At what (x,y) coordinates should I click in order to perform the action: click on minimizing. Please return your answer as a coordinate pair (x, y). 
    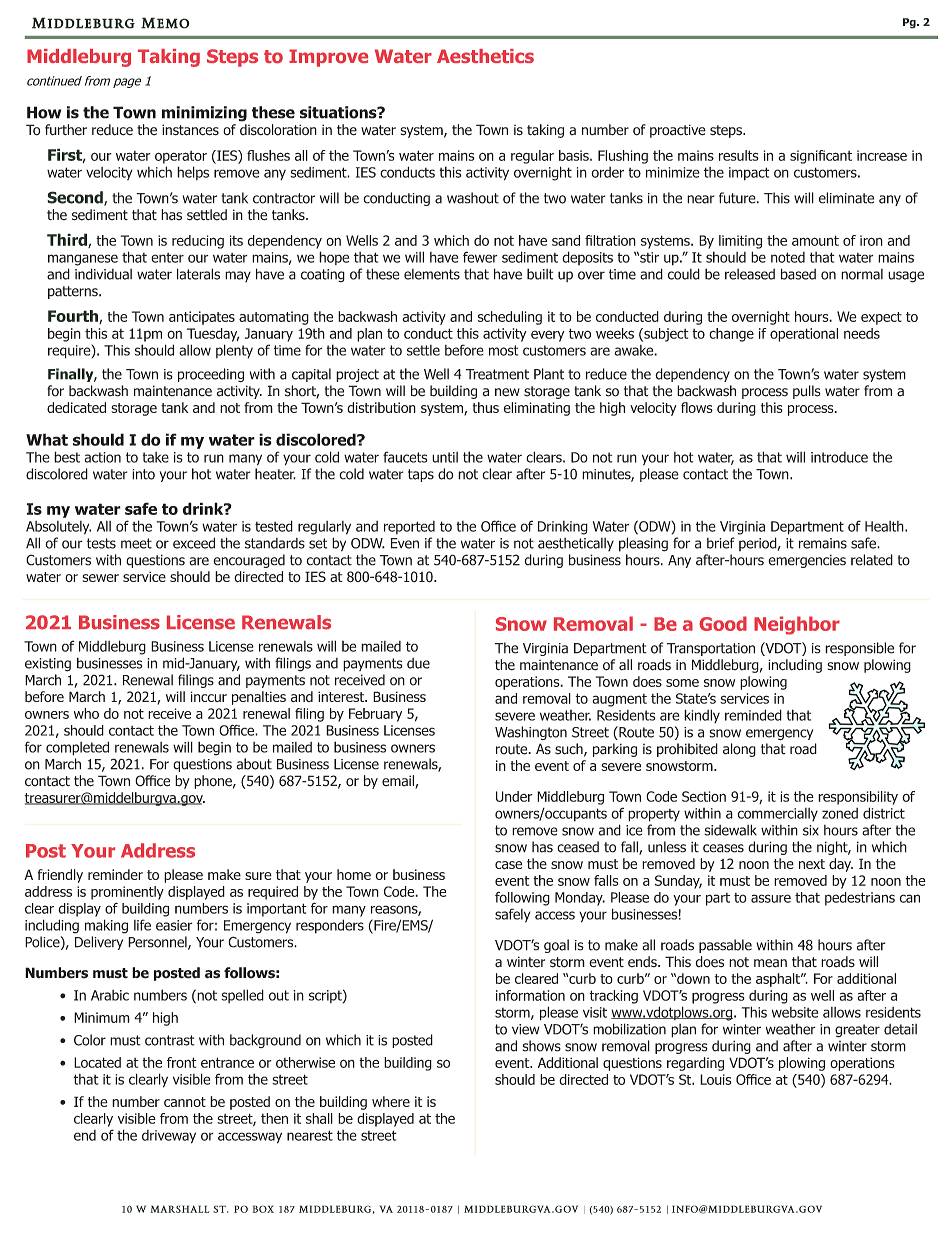
    Looking at the image, I should click on (204, 114).
